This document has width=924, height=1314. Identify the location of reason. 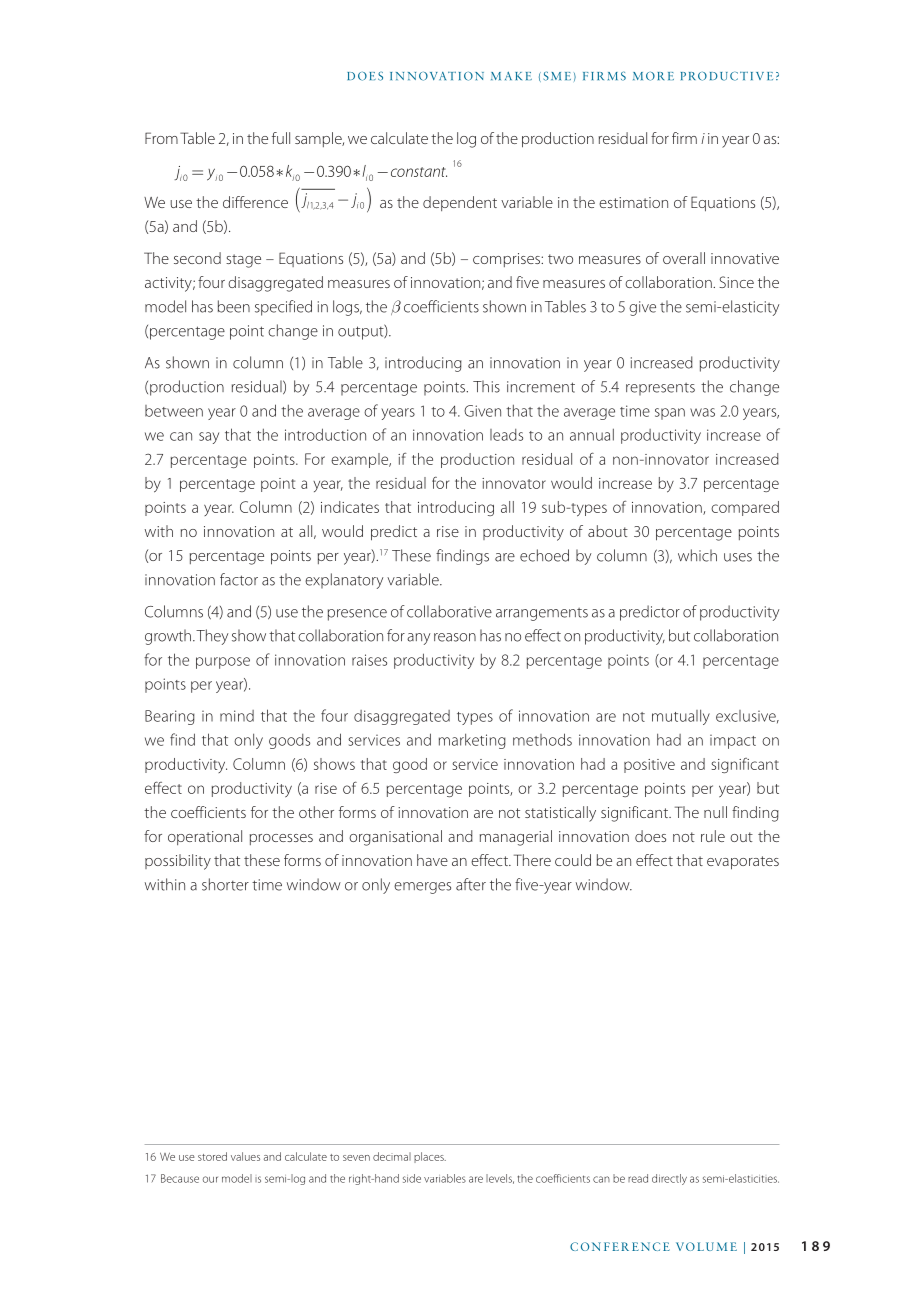
(455, 637).
